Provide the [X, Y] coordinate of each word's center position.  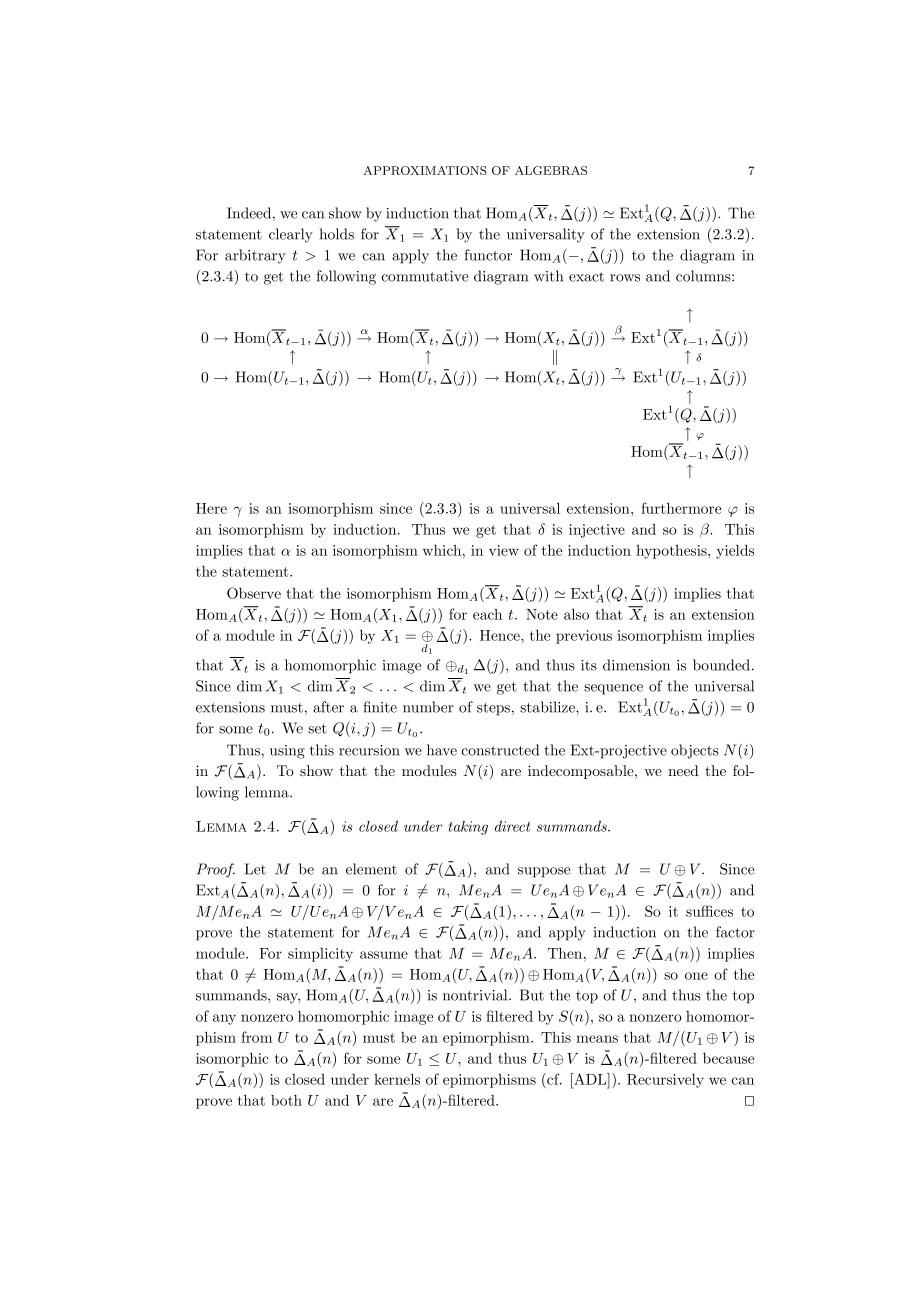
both [286, 1100]
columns [704, 276]
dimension [636, 665]
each [487, 614]
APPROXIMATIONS [425, 170]
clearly [291, 235]
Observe [254, 593]
